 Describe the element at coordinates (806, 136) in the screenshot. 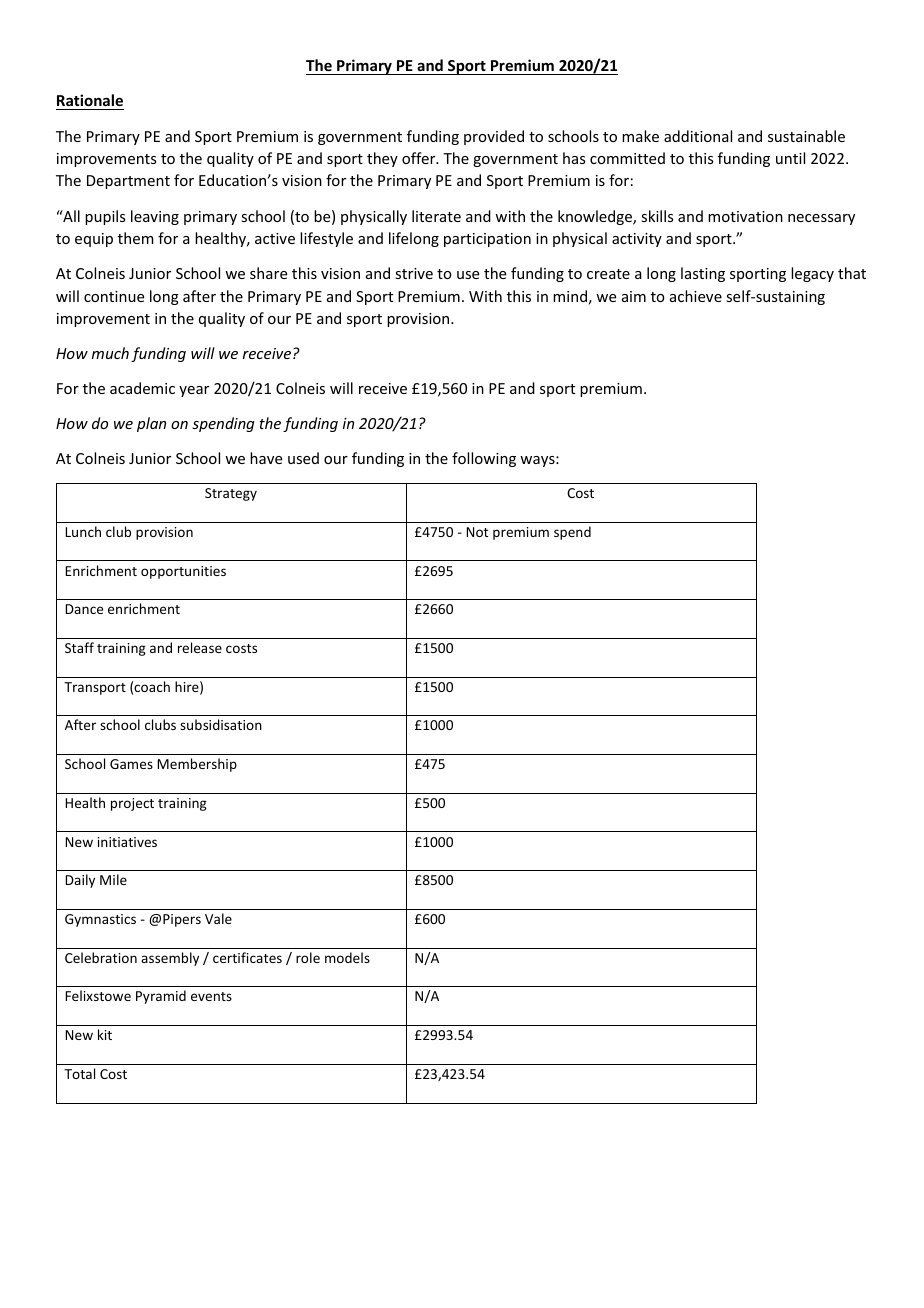

I see `sustainable` at that location.
